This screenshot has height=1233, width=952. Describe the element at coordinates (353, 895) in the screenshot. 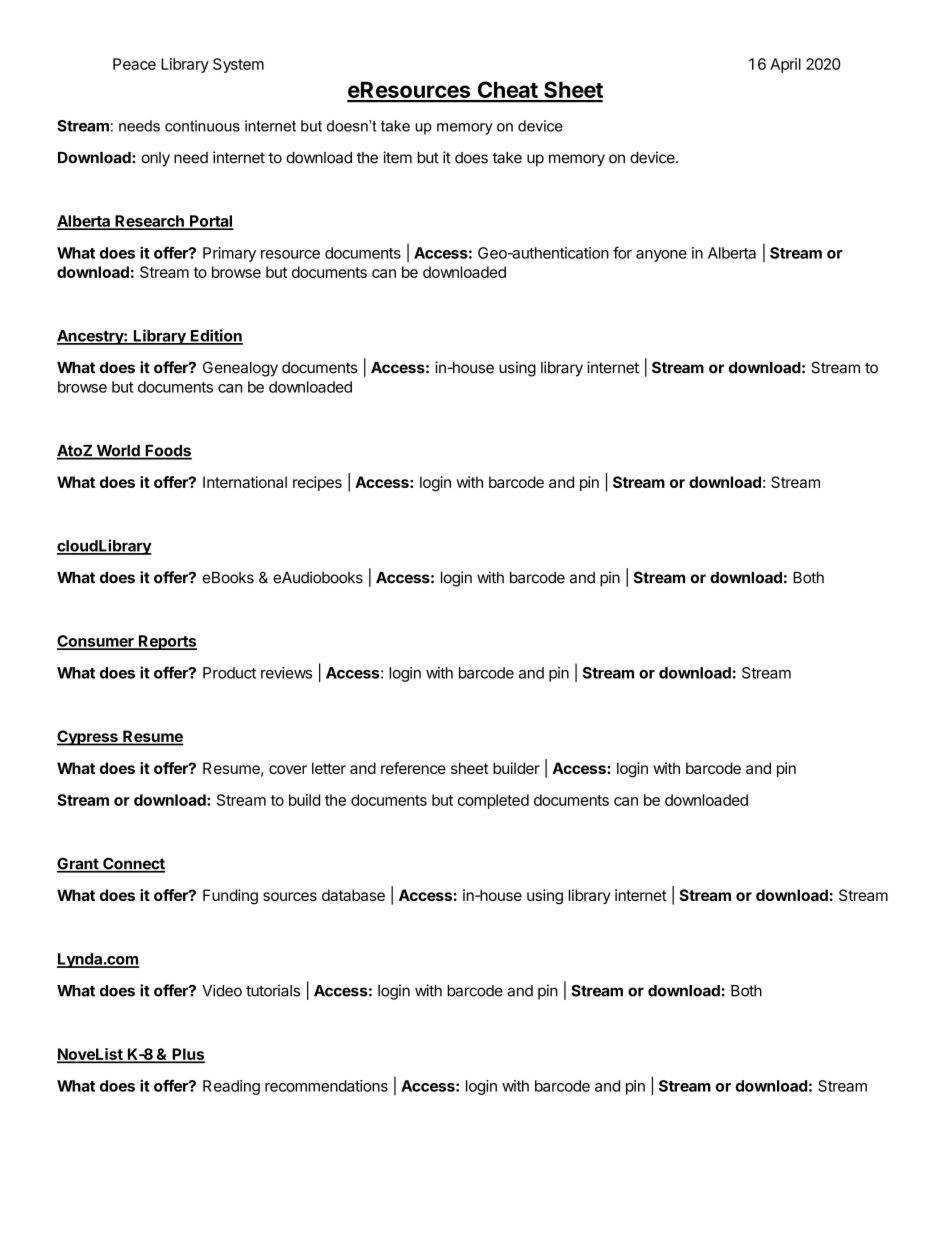

I see `database` at that location.
